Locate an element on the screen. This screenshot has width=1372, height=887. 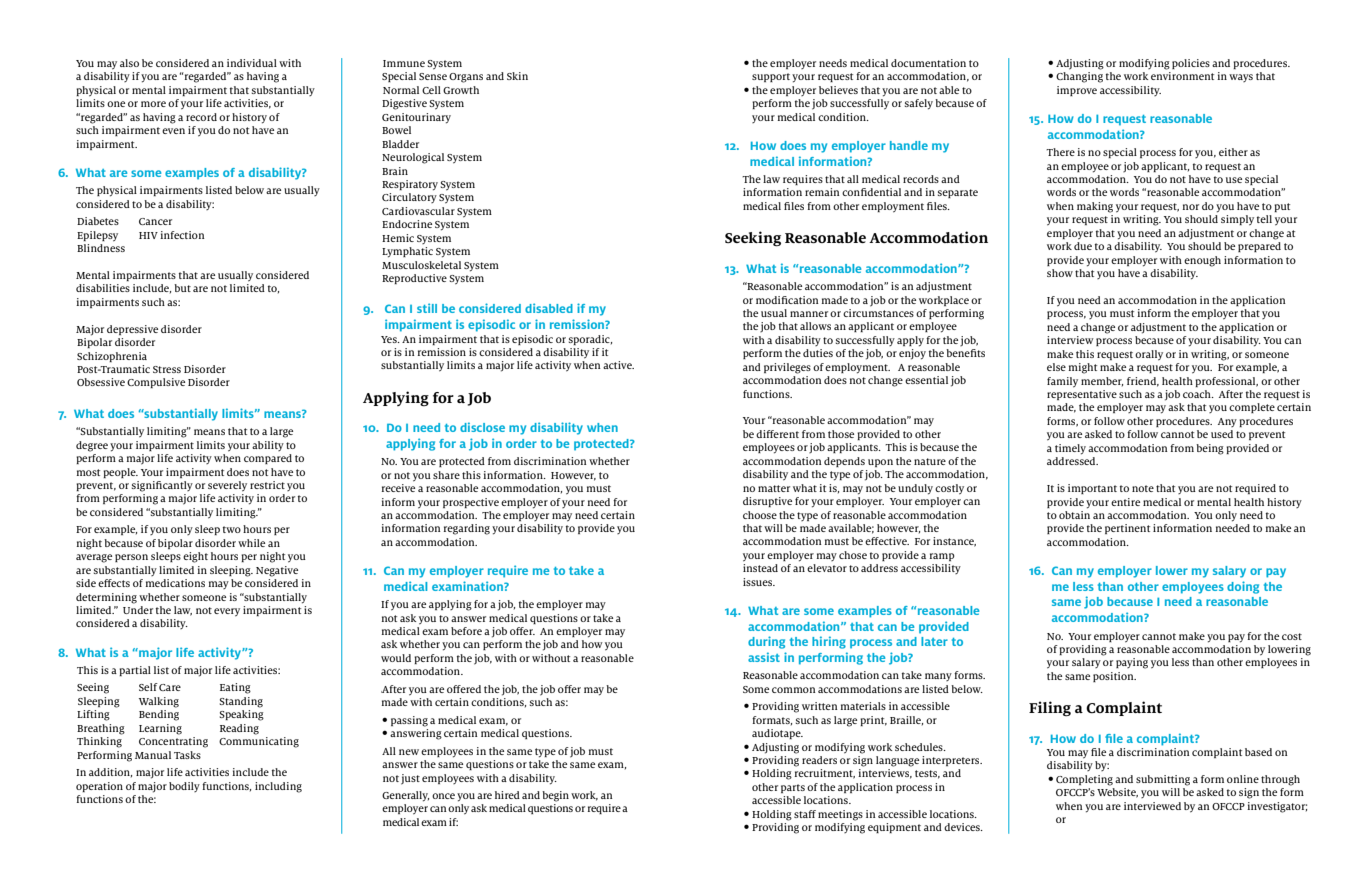
environment is located at coordinates (1182, 76).
